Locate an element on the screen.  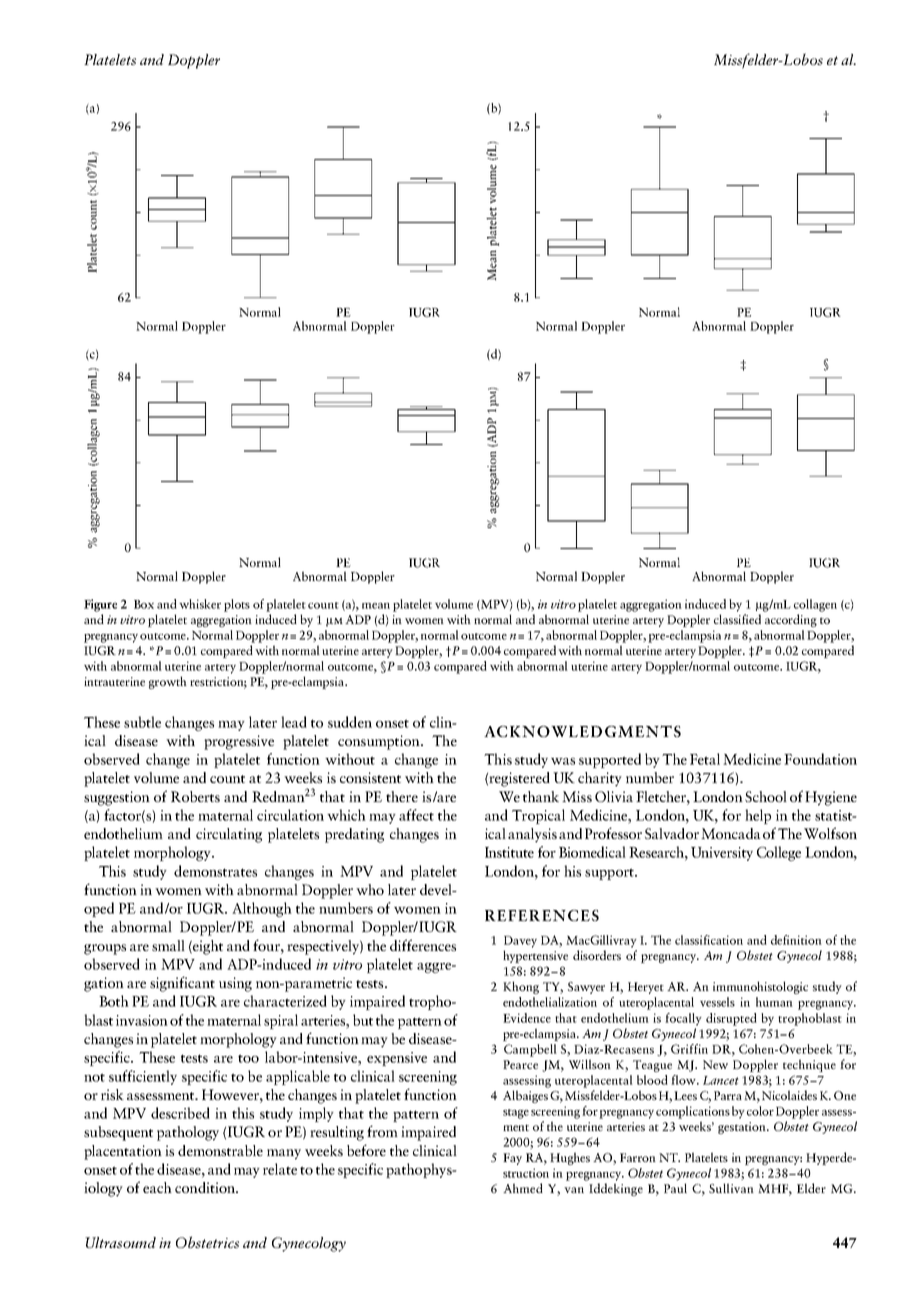
Lancet is located at coordinates (721, 1080).
